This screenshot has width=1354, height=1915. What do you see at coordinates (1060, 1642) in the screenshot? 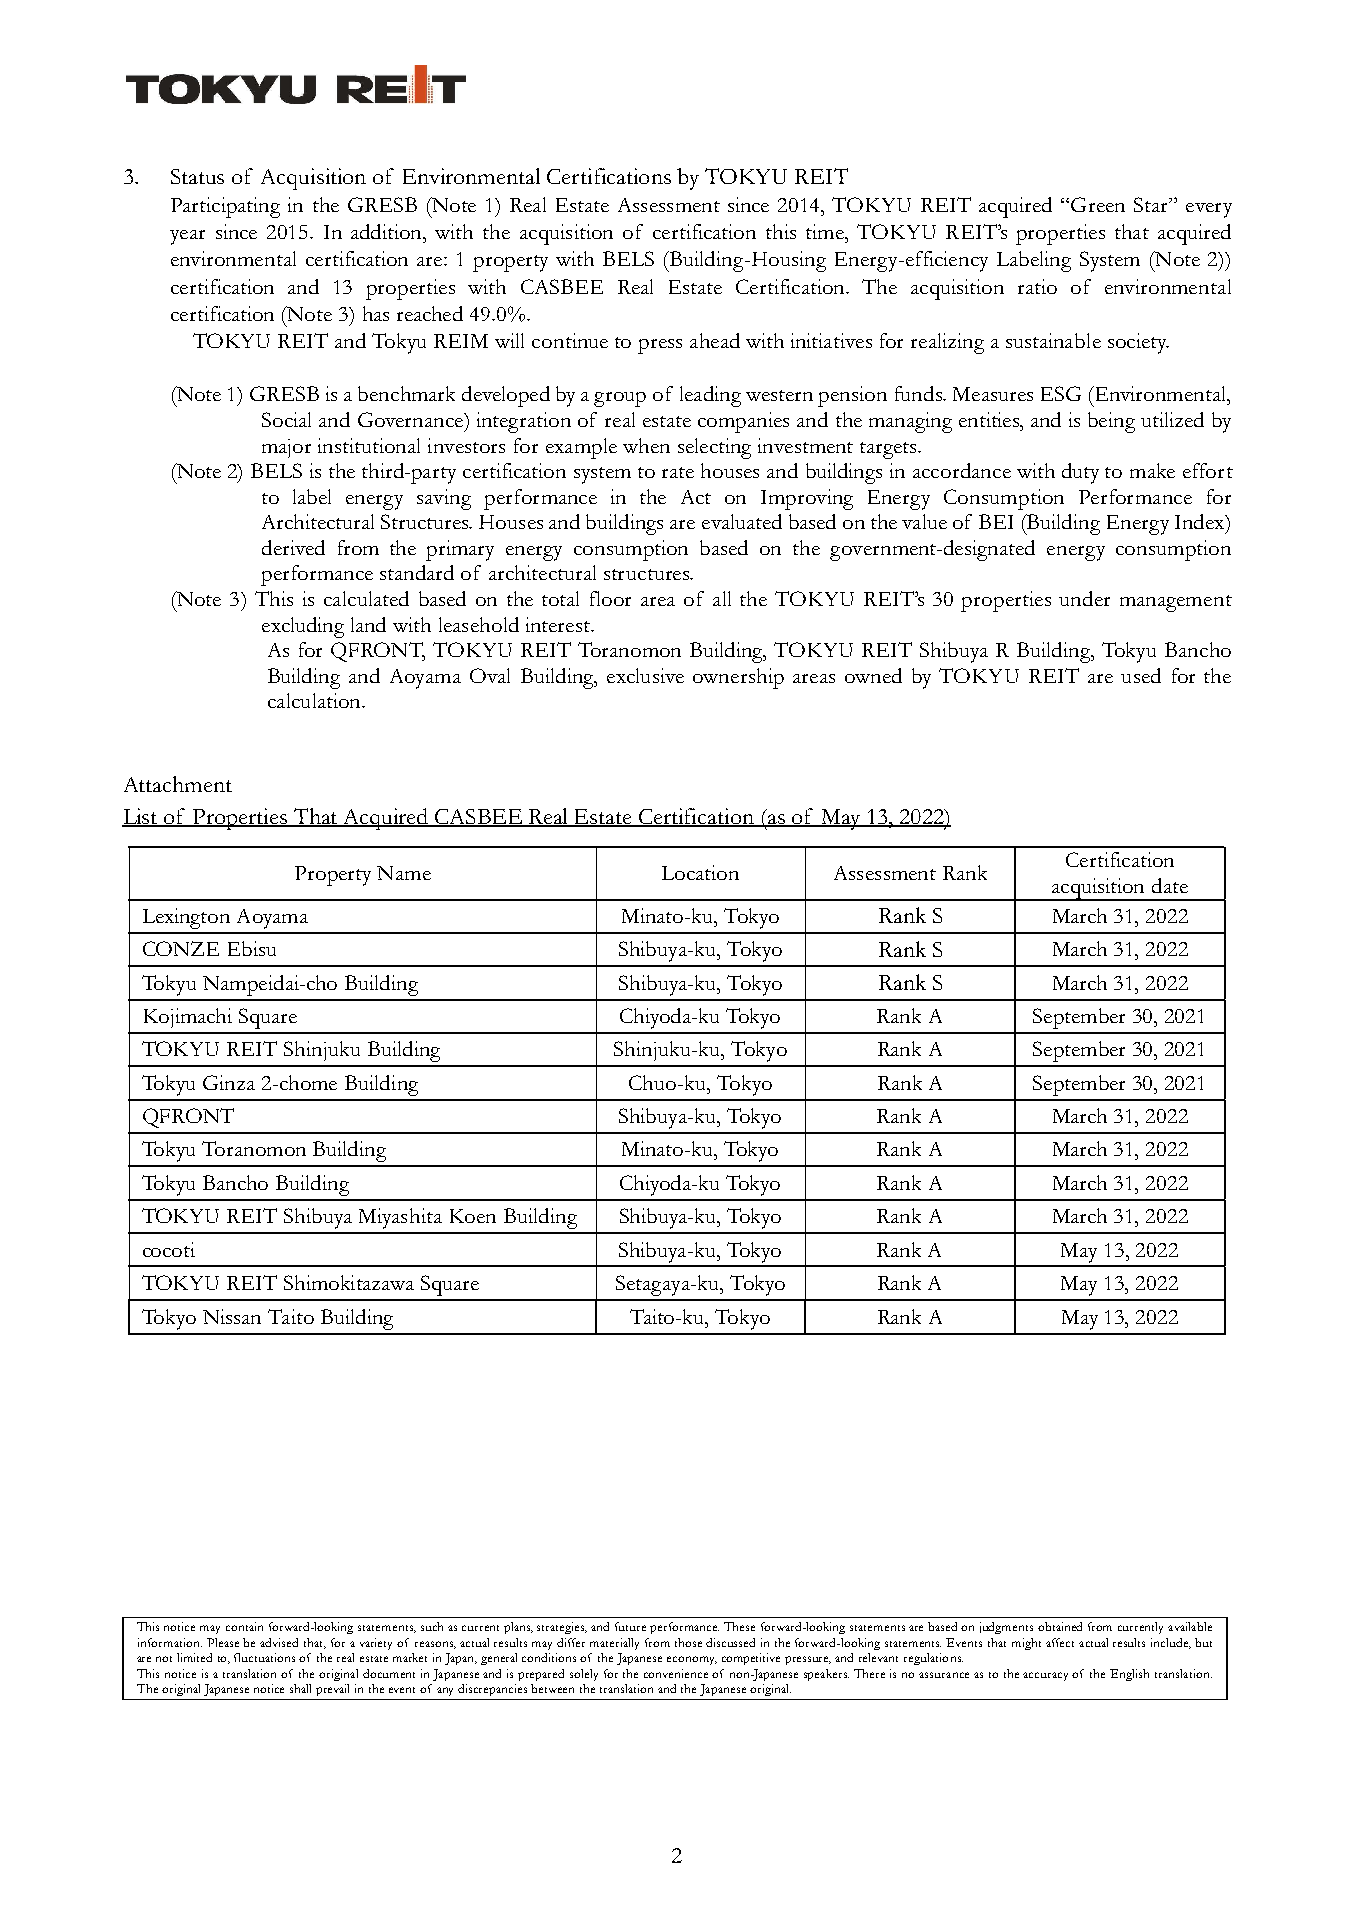
I see `affect` at bounding box center [1060, 1642].
